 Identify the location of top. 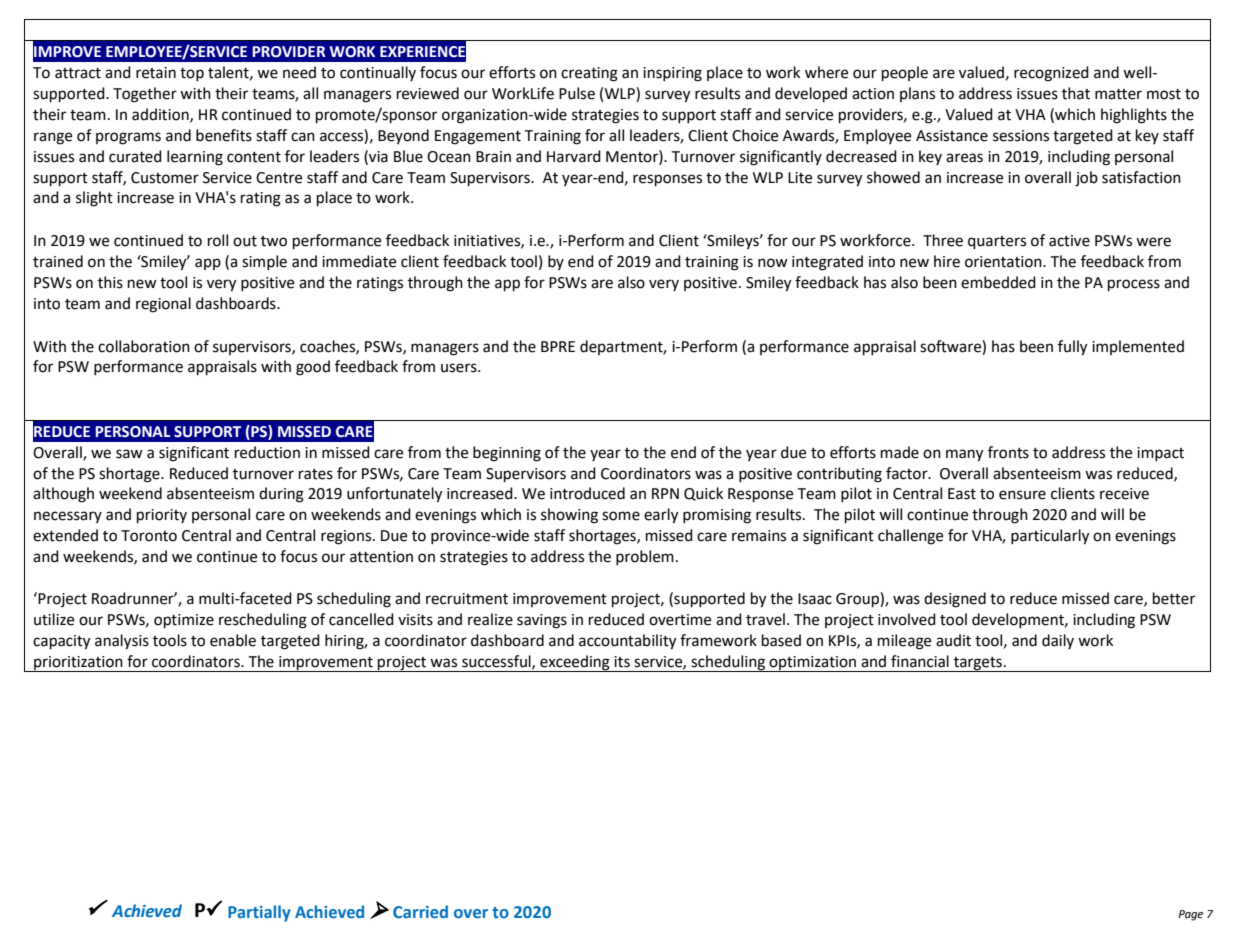
(192, 74).
